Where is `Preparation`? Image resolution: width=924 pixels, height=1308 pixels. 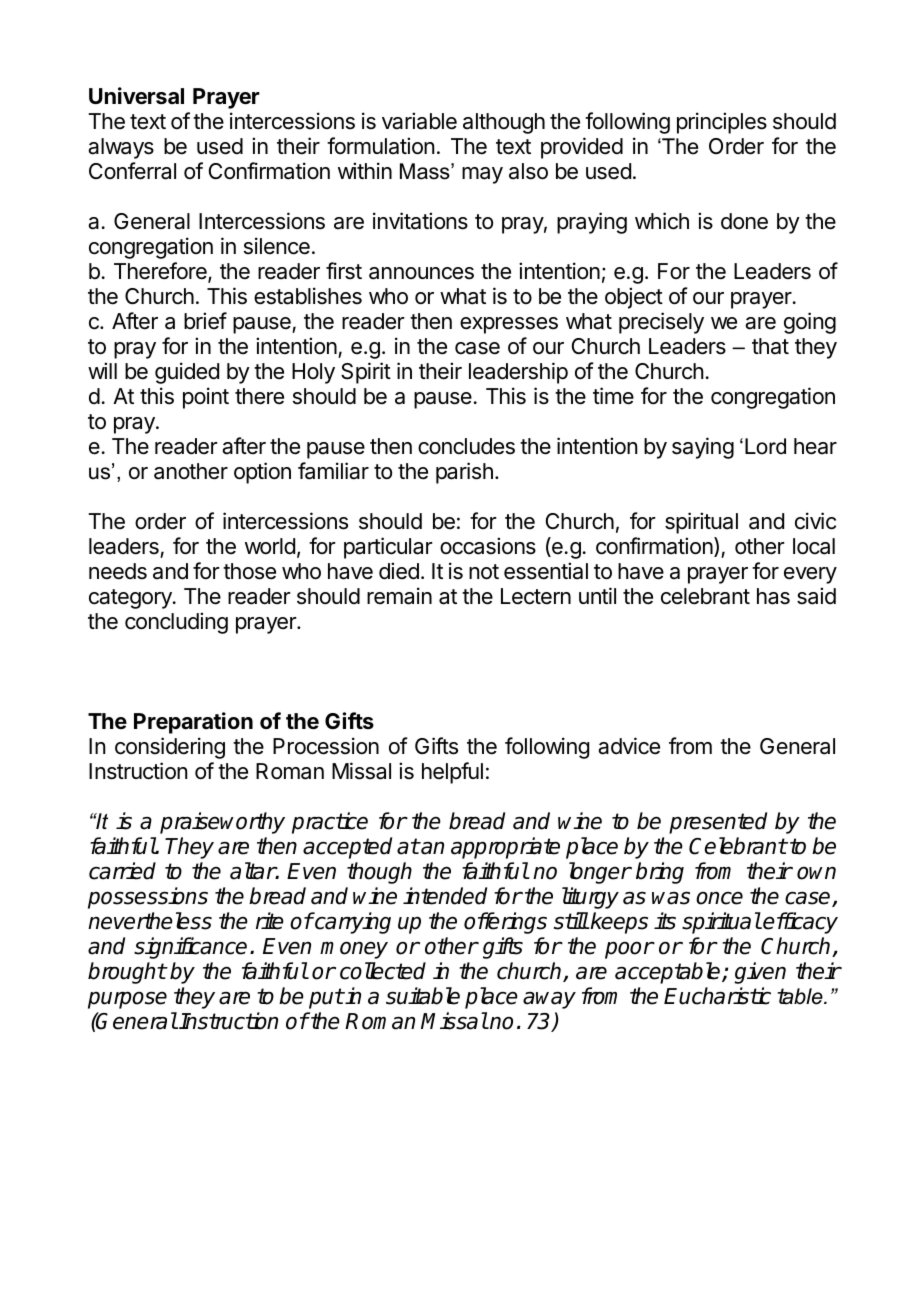
Preparation is located at coordinates (193, 723).
